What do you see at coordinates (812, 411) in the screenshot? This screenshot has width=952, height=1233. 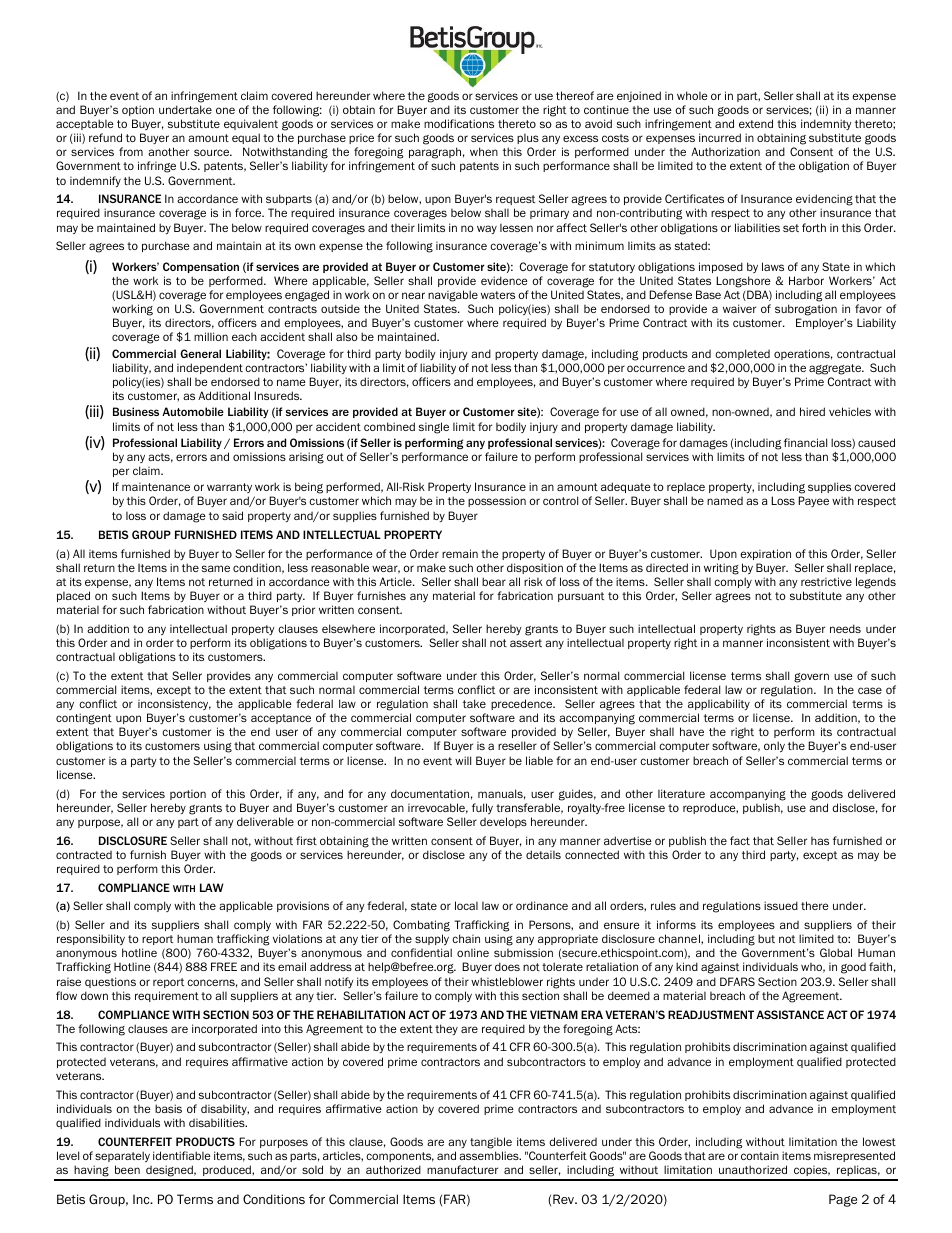 I see `hired` at bounding box center [812, 411].
